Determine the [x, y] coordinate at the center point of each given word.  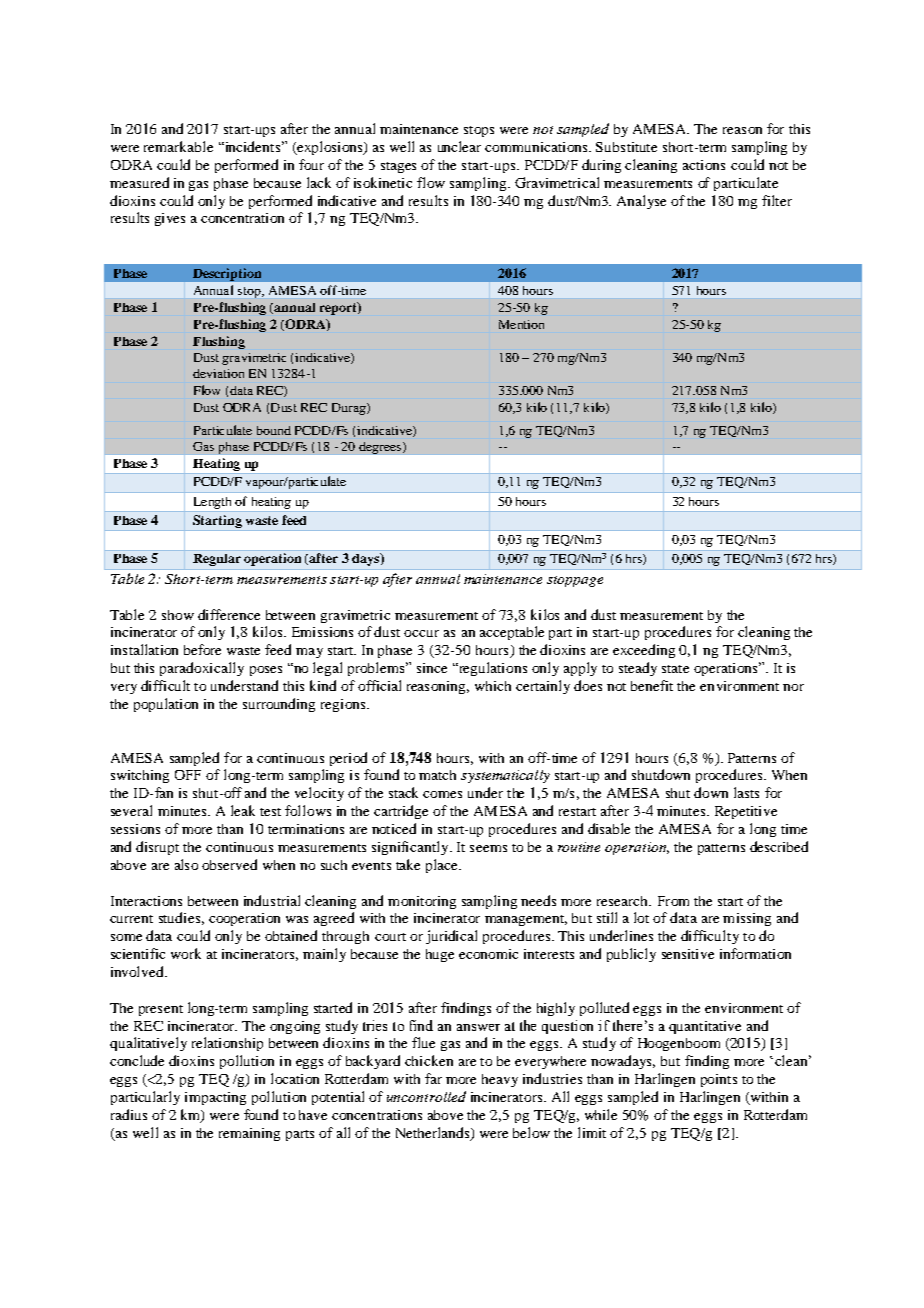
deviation [218, 373]
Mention [521, 324]
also [186, 864]
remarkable [178, 146]
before [202, 649]
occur [421, 633]
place [443, 866]
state [675, 669]
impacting [215, 1098]
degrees [380, 448]
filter [777, 200]
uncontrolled [426, 1096]
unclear [459, 146]
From [673, 901]
